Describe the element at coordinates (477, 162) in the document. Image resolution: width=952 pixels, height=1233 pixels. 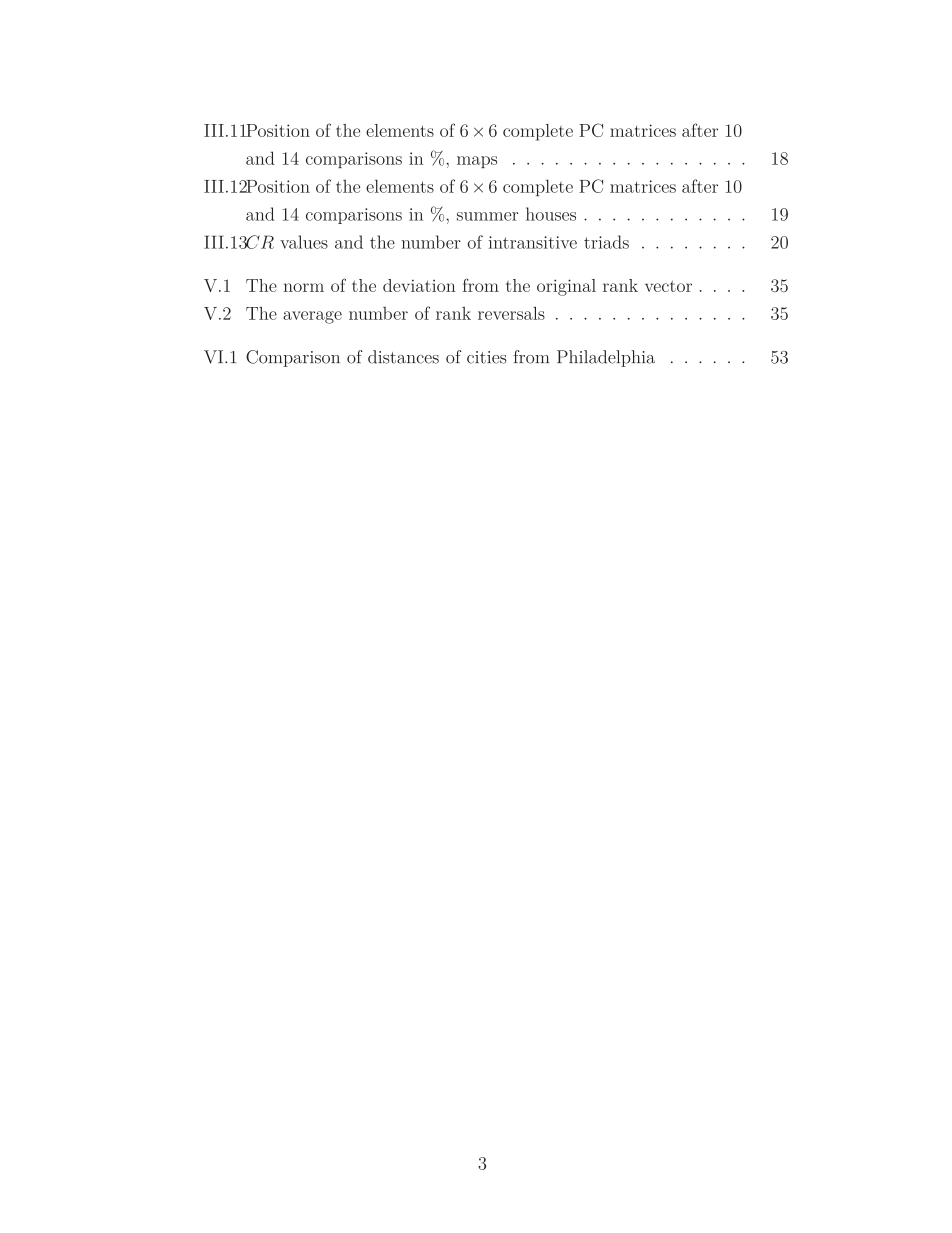
I see `maps` at that location.
